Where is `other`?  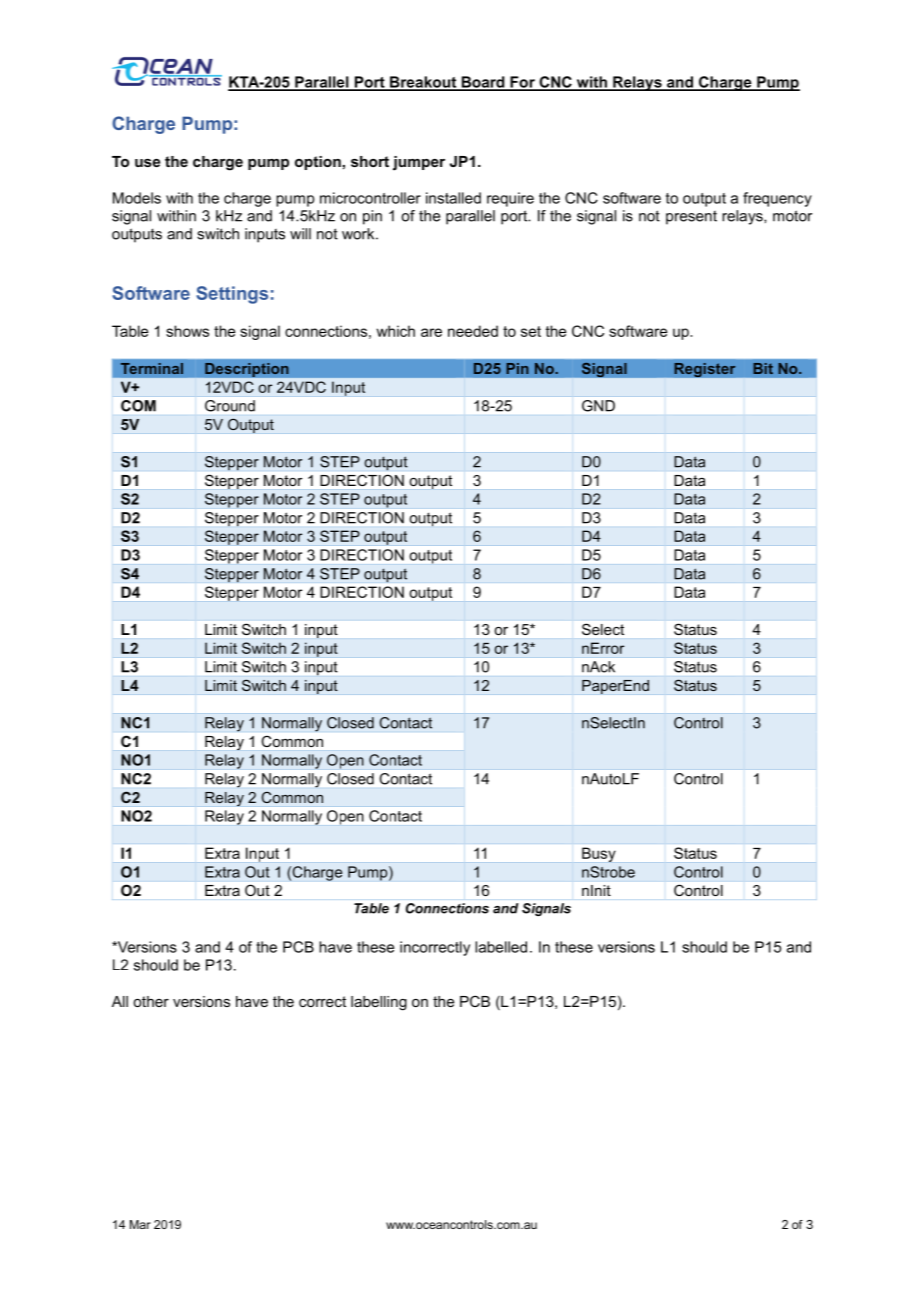
other is located at coordinates (151, 1001).
